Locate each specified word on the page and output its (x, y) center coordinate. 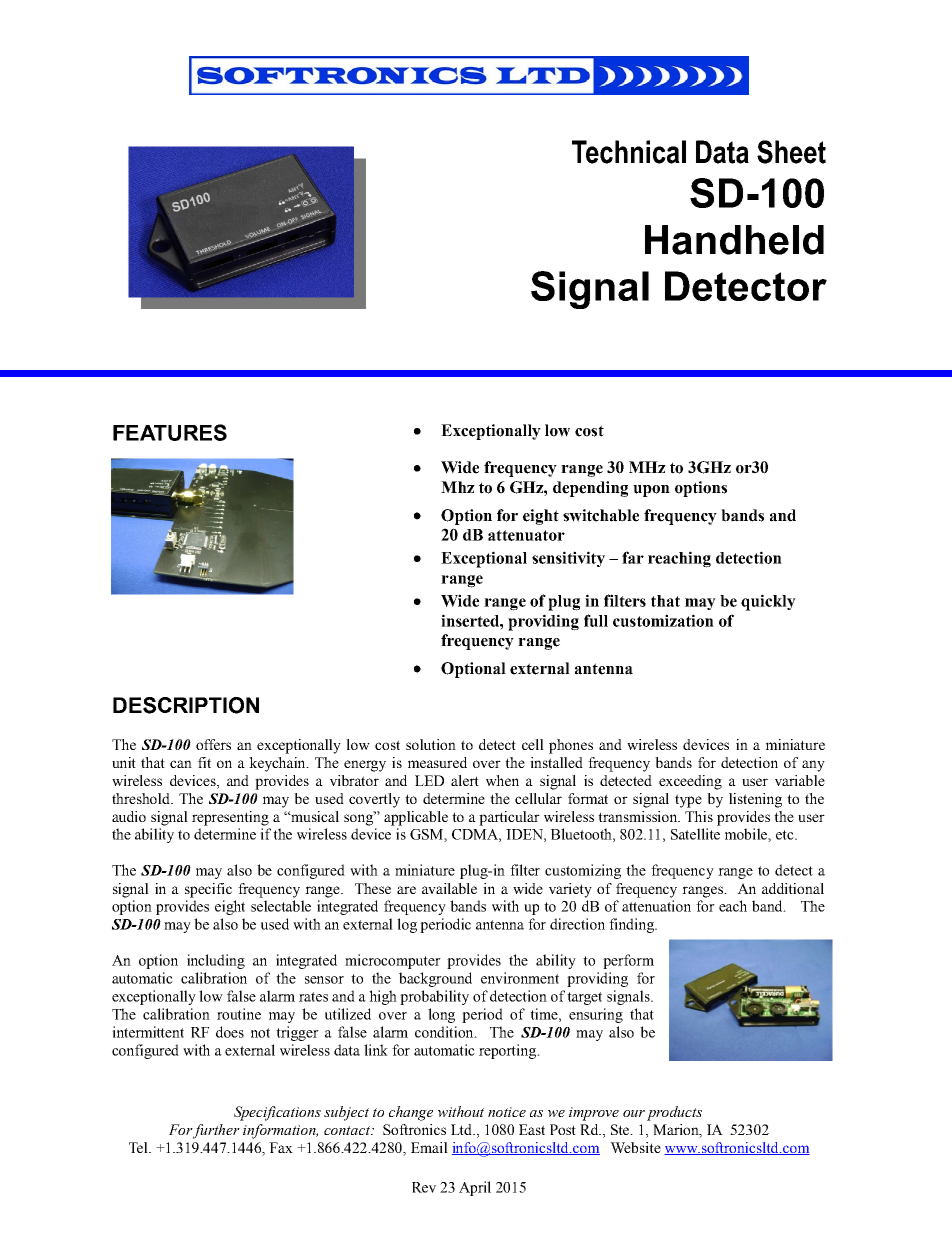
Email (429, 1147)
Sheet (791, 152)
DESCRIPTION (186, 705)
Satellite (695, 834)
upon (651, 491)
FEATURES (170, 432)
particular (509, 818)
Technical (629, 152)
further (216, 1131)
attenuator (526, 535)
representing (230, 818)
